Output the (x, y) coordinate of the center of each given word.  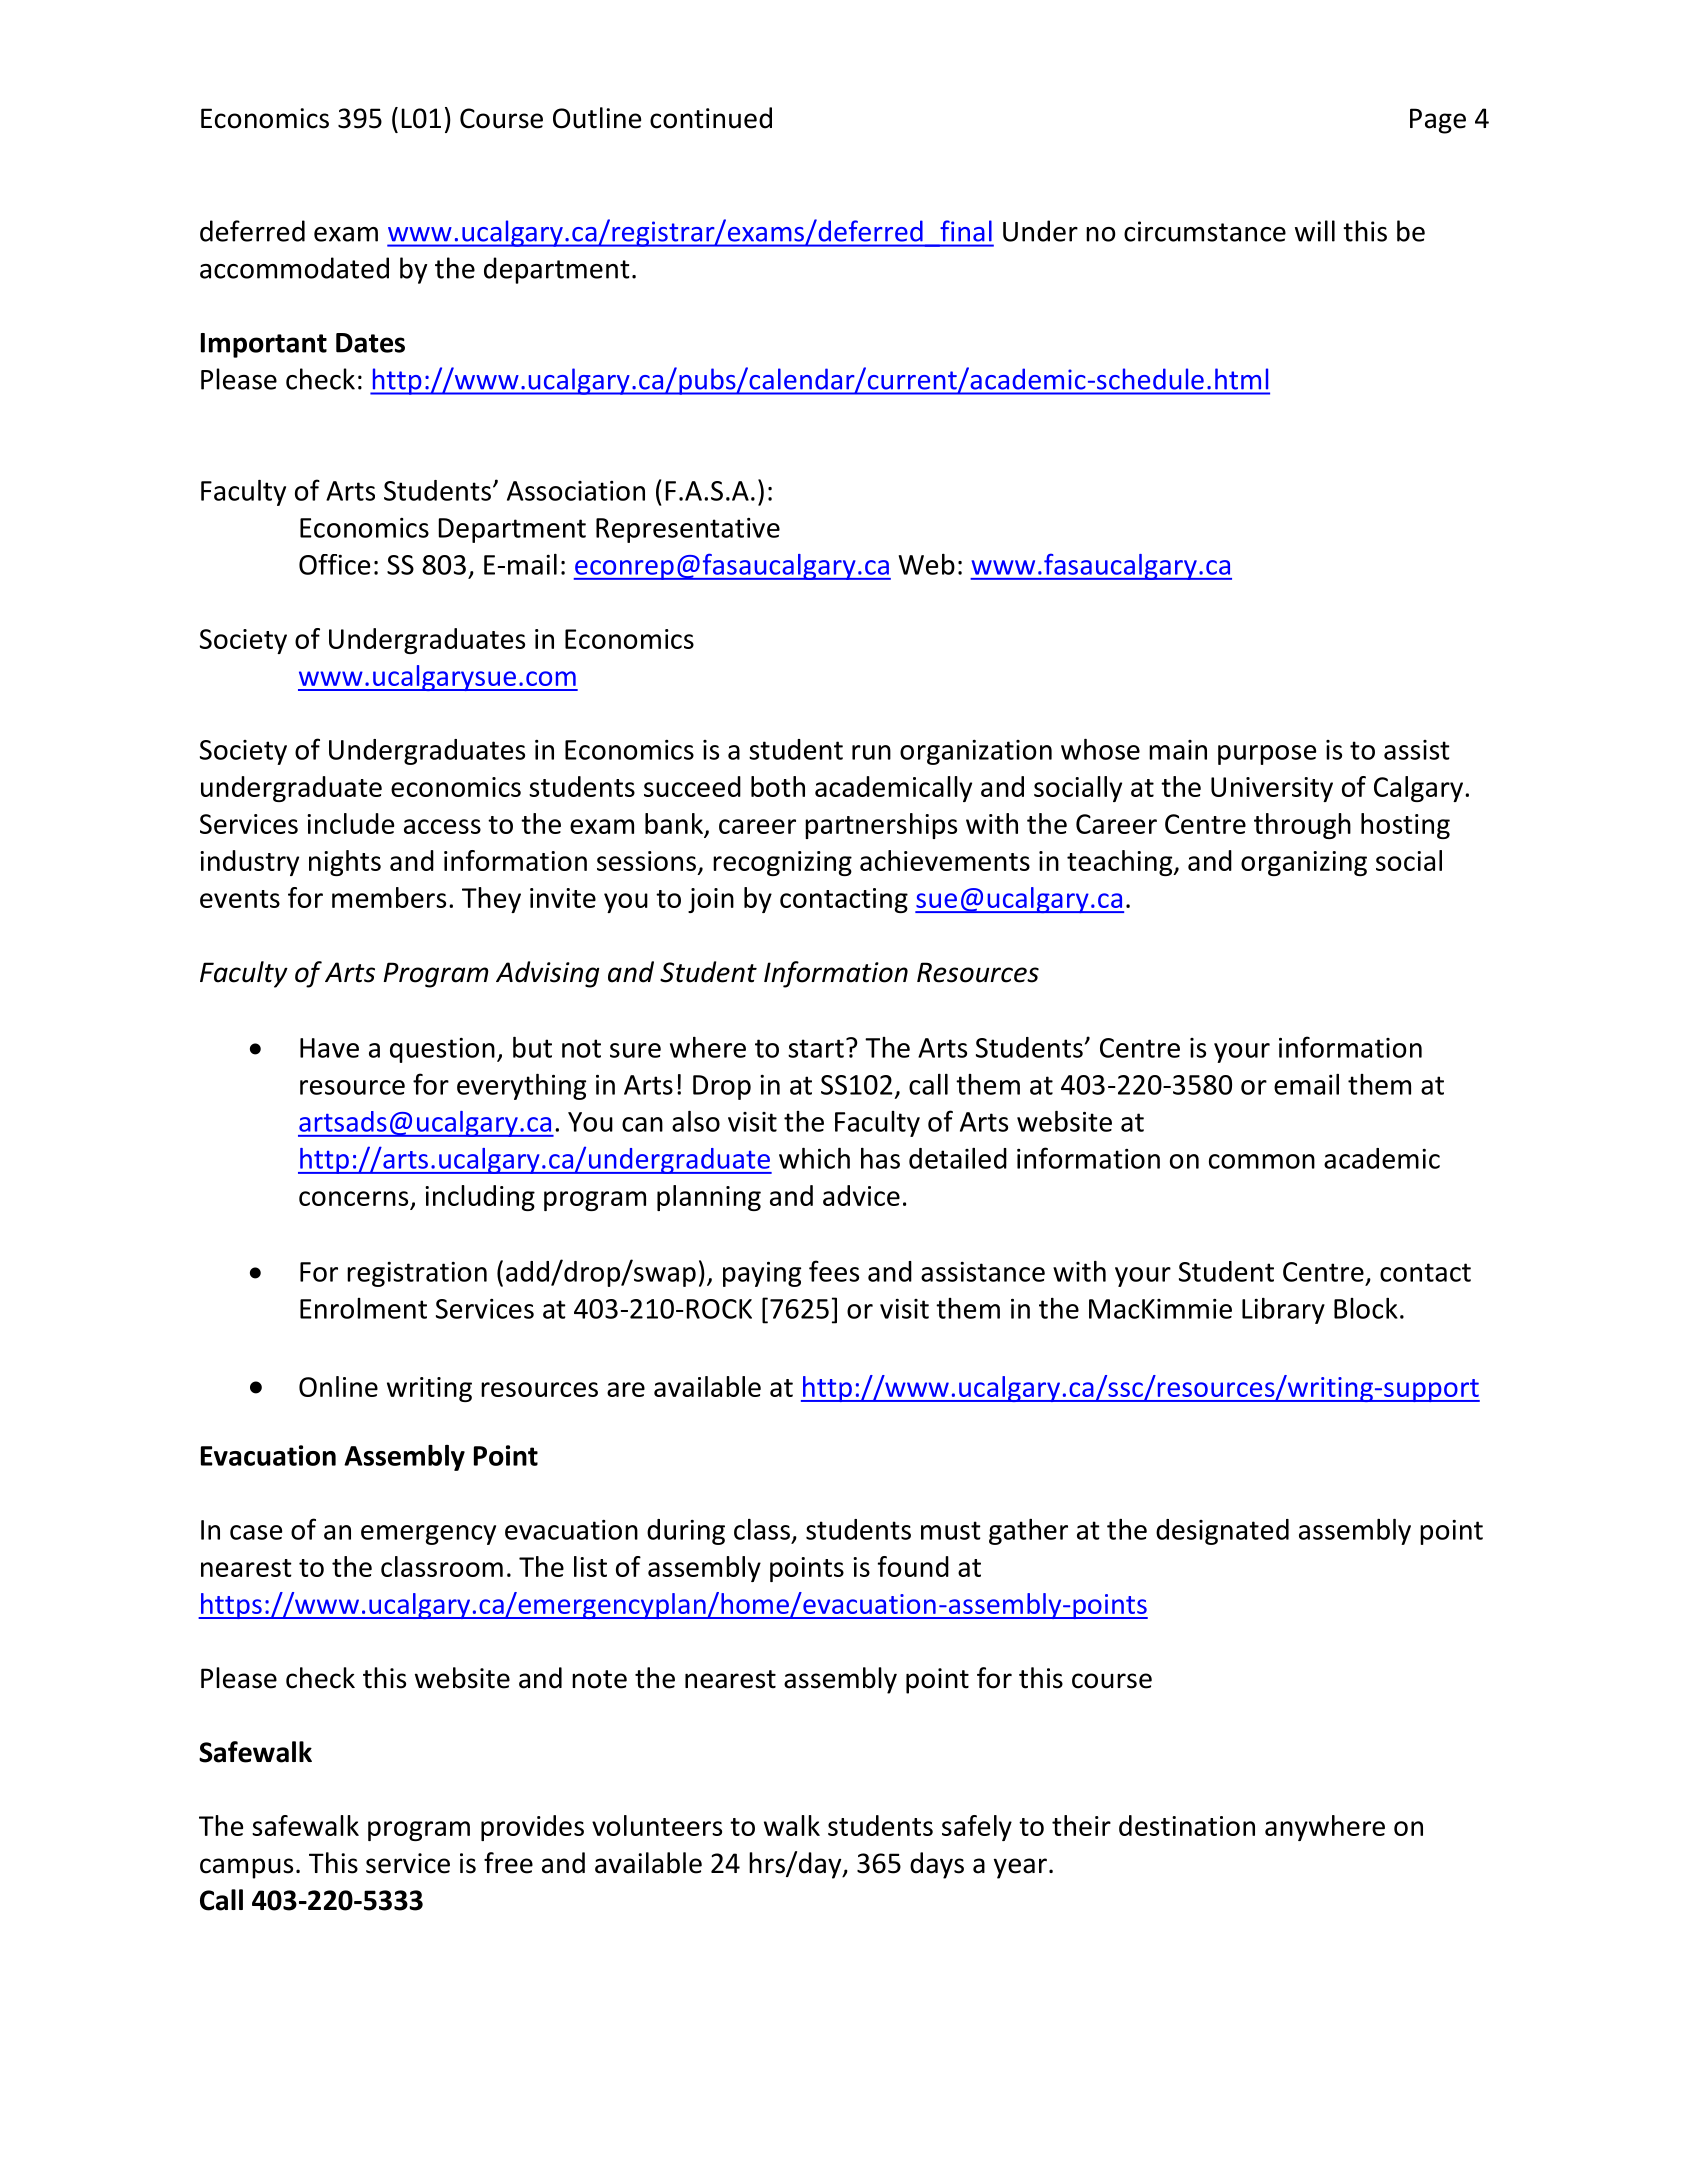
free (508, 1863)
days (937, 1865)
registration (417, 1274)
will (1315, 231)
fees (834, 1271)
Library (1283, 1311)
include (350, 823)
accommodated (294, 268)
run (871, 752)
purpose (1267, 755)
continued (711, 118)
